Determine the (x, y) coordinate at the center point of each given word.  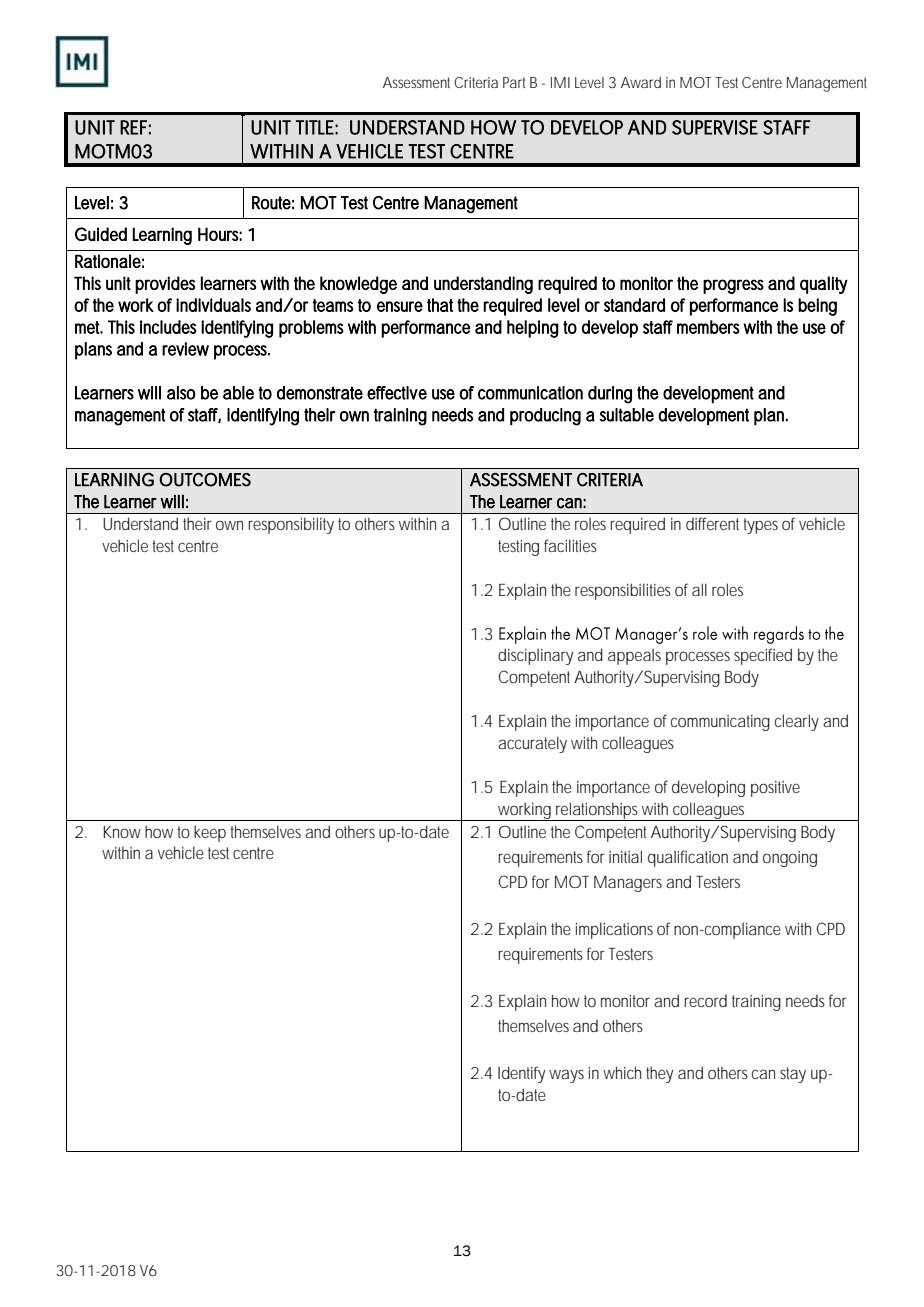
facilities (570, 545)
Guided (101, 234)
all (699, 589)
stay (793, 1075)
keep (210, 833)
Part (514, 82)
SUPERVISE (715, 127)
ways (566, 1076)
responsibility (291, 525)
